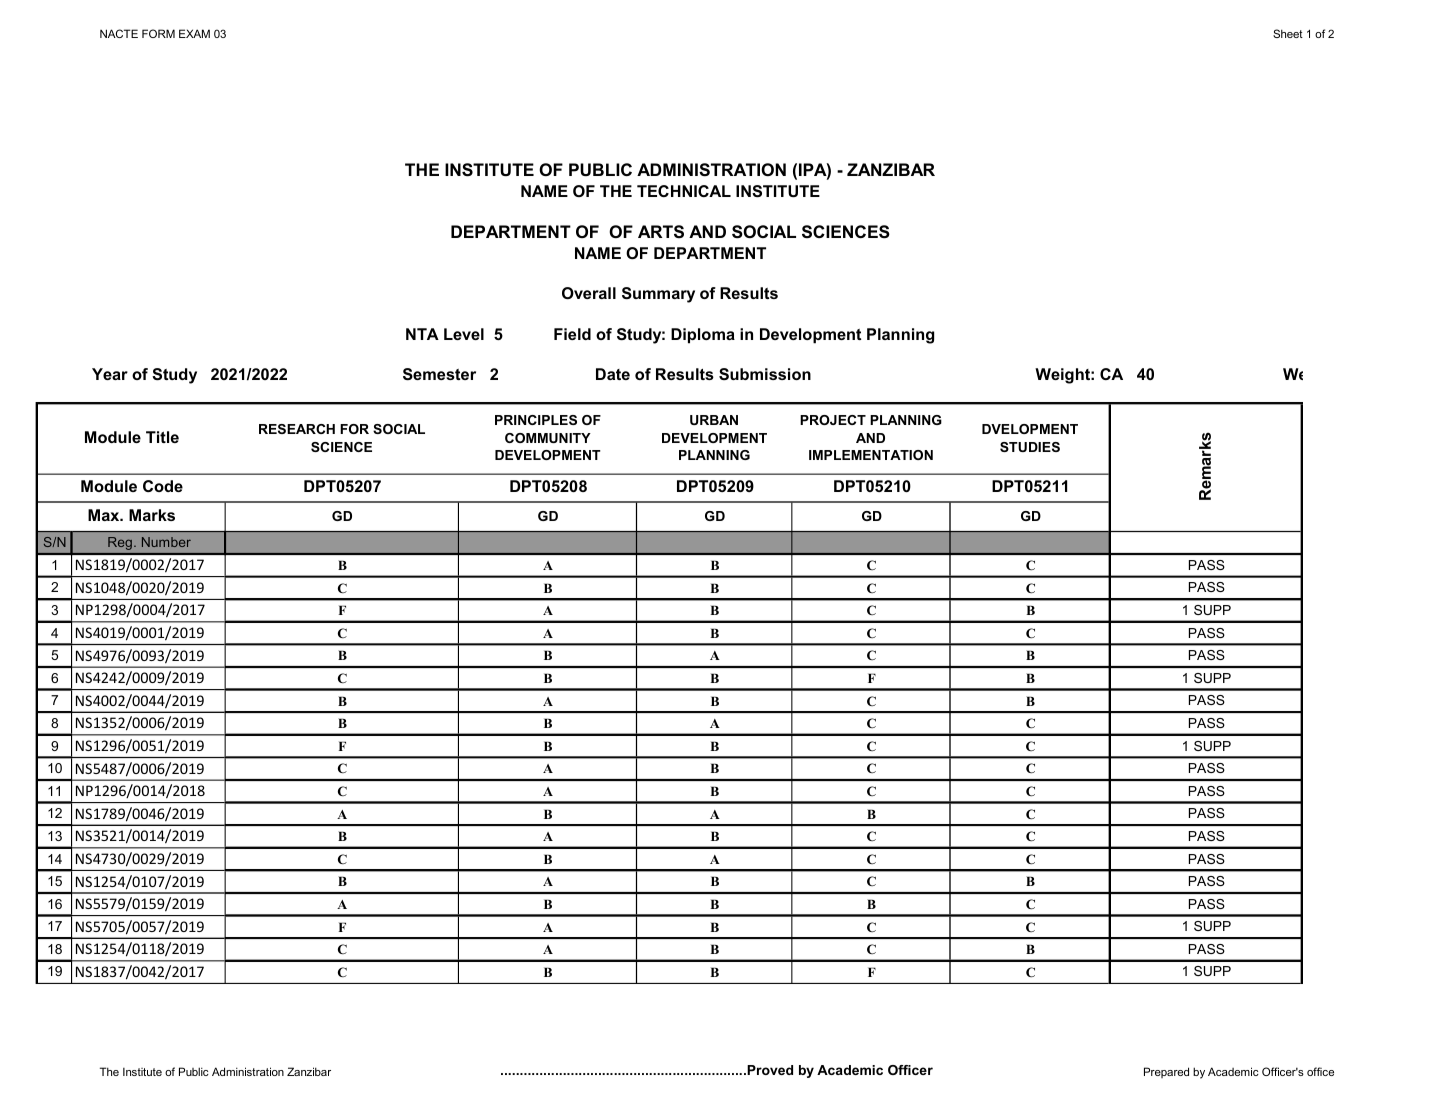  Describe the element at coordinates (684, 191) in the screenshot. I see `TECHNICAL` at that location.
